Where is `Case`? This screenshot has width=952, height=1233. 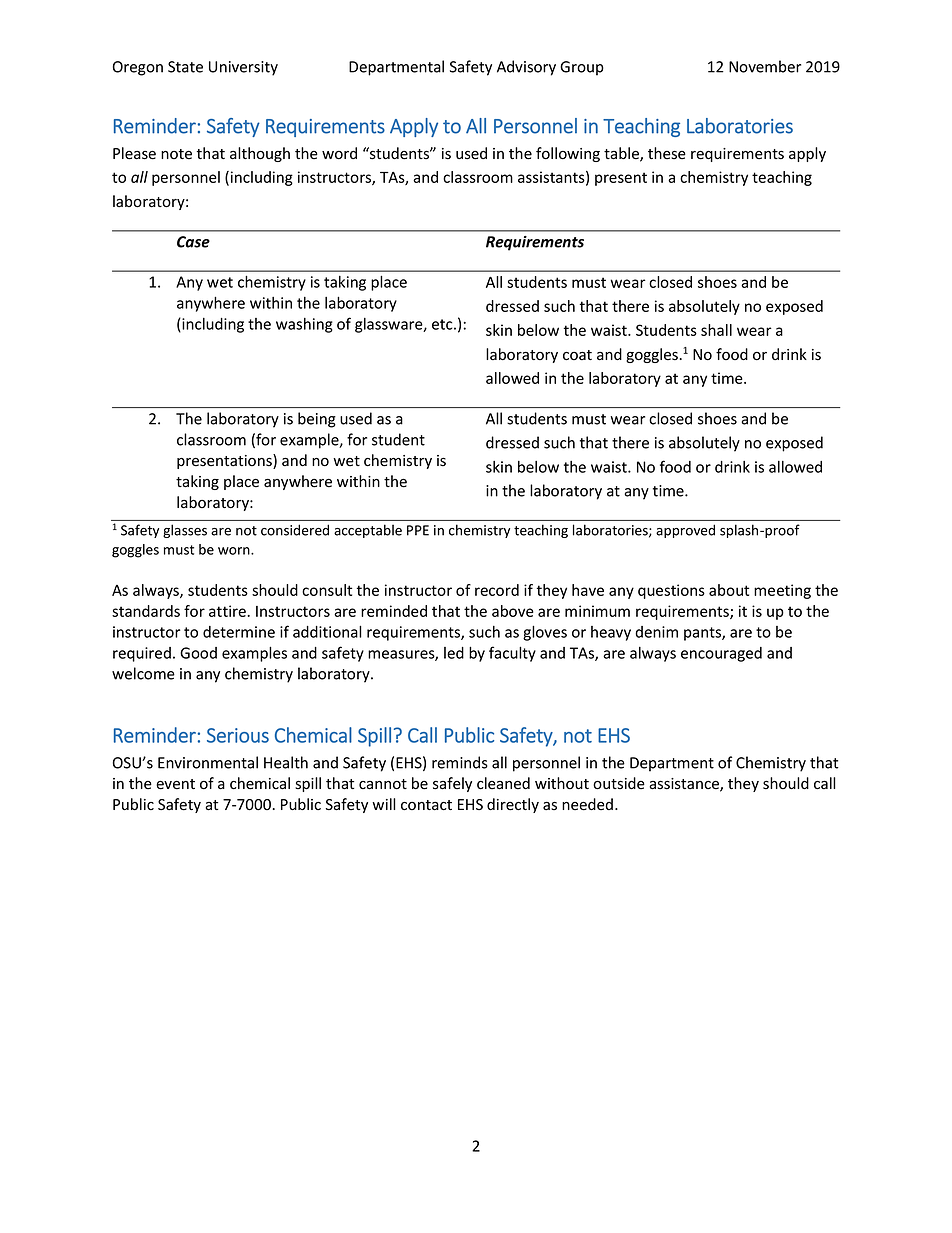
Case is located at coordinates (193, 242).
